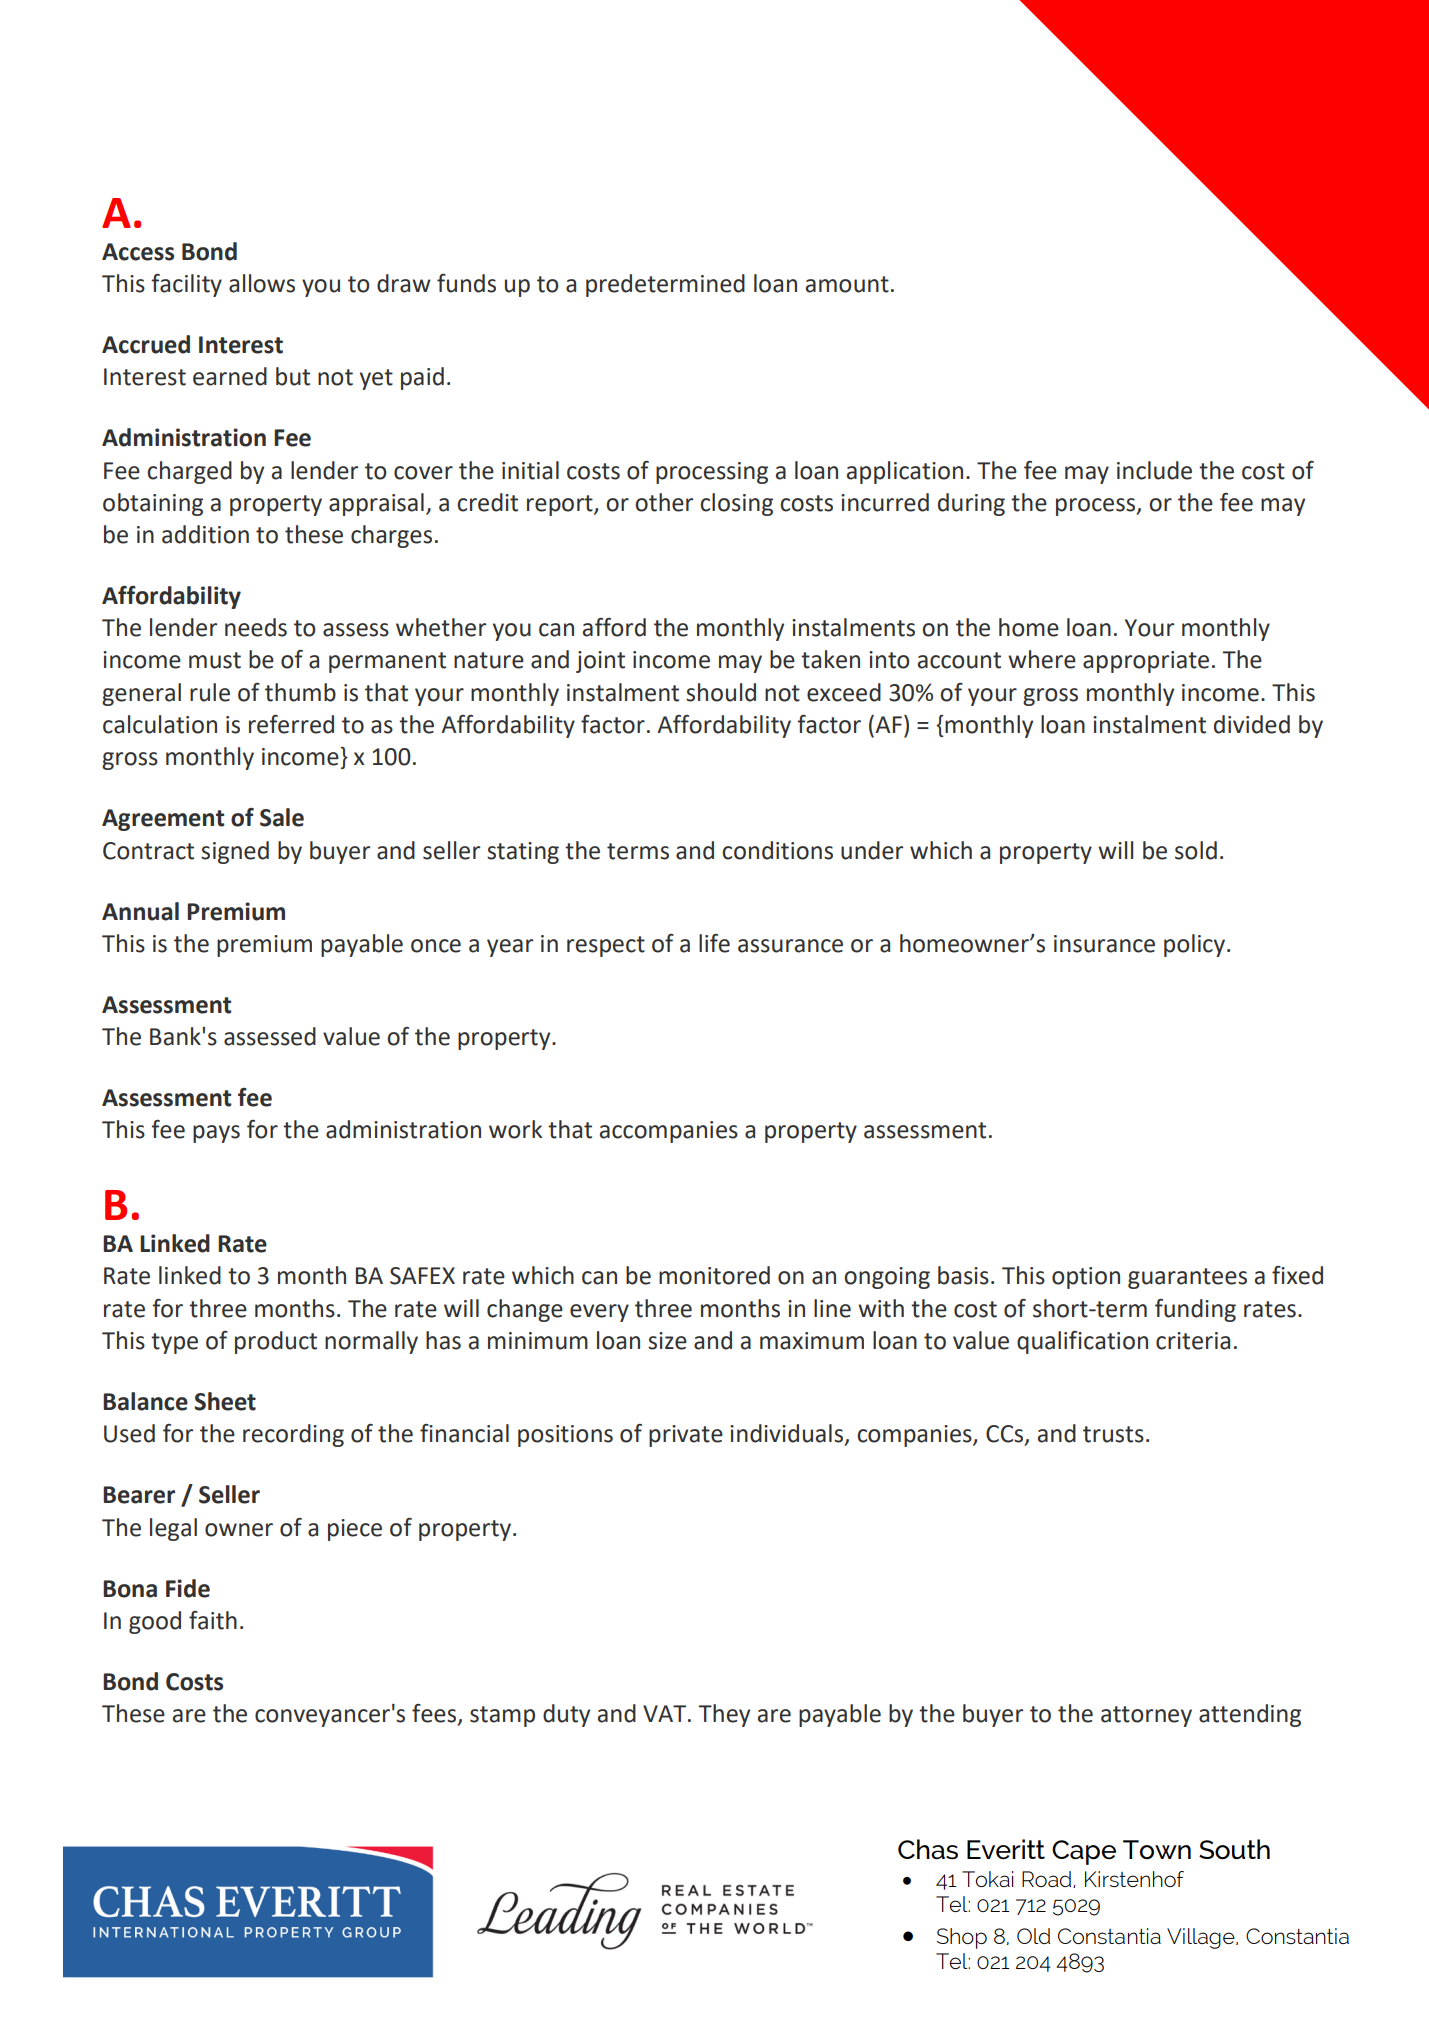 The width and height of the page is (1429, 2021). I want to click on allows, so click(262, 283).
